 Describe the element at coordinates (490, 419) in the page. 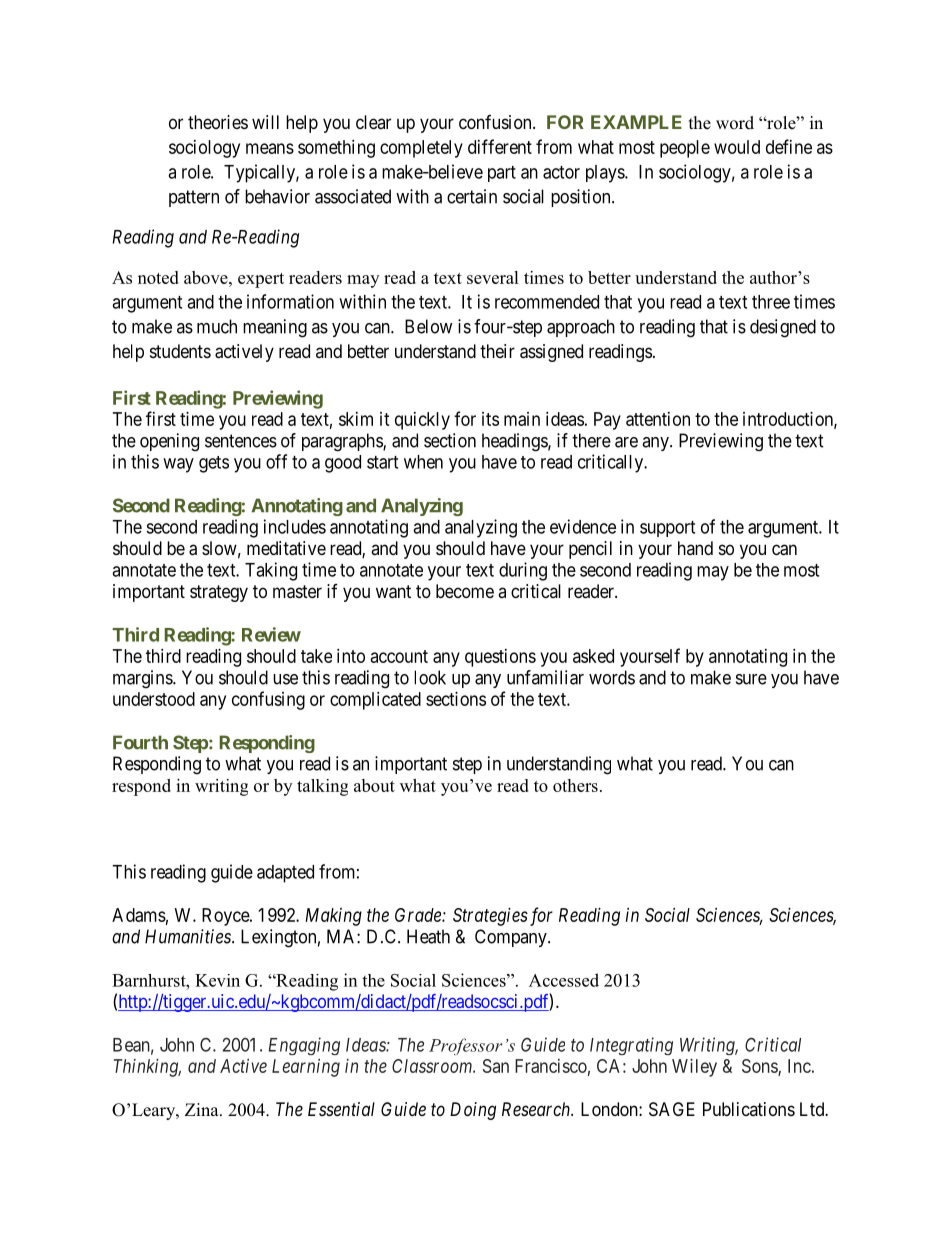

I see `its` at that location.
